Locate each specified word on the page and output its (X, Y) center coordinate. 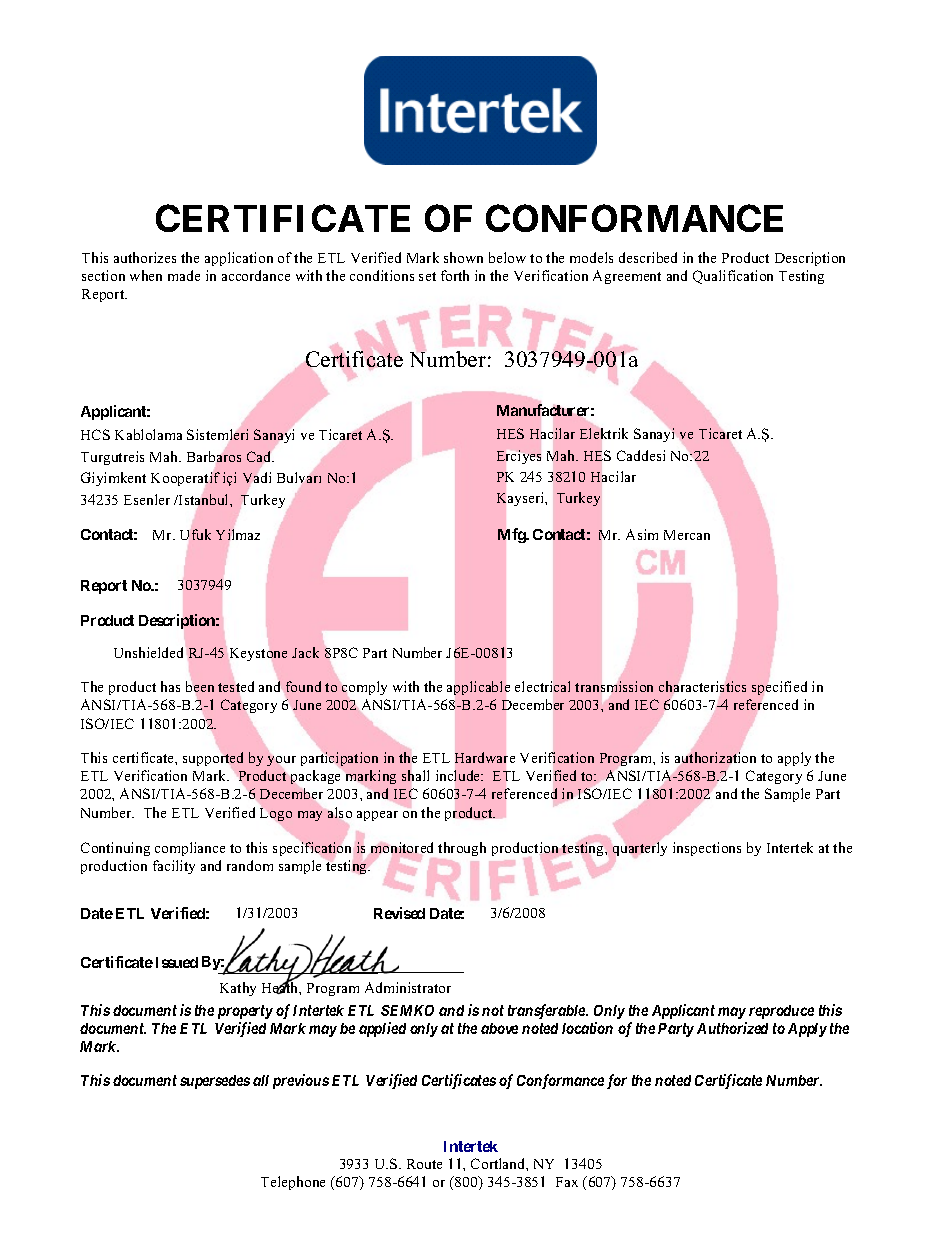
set (427, 276)
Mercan (687, 535)
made (184, 275)
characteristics (702, 686)
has (170, 686)
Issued (177, 962)
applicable (478, 688)
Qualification (733, 277)
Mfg (512, 535)
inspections (707, 849)
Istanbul (204, 499)
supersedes (215, 1082)
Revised (399, 913)
